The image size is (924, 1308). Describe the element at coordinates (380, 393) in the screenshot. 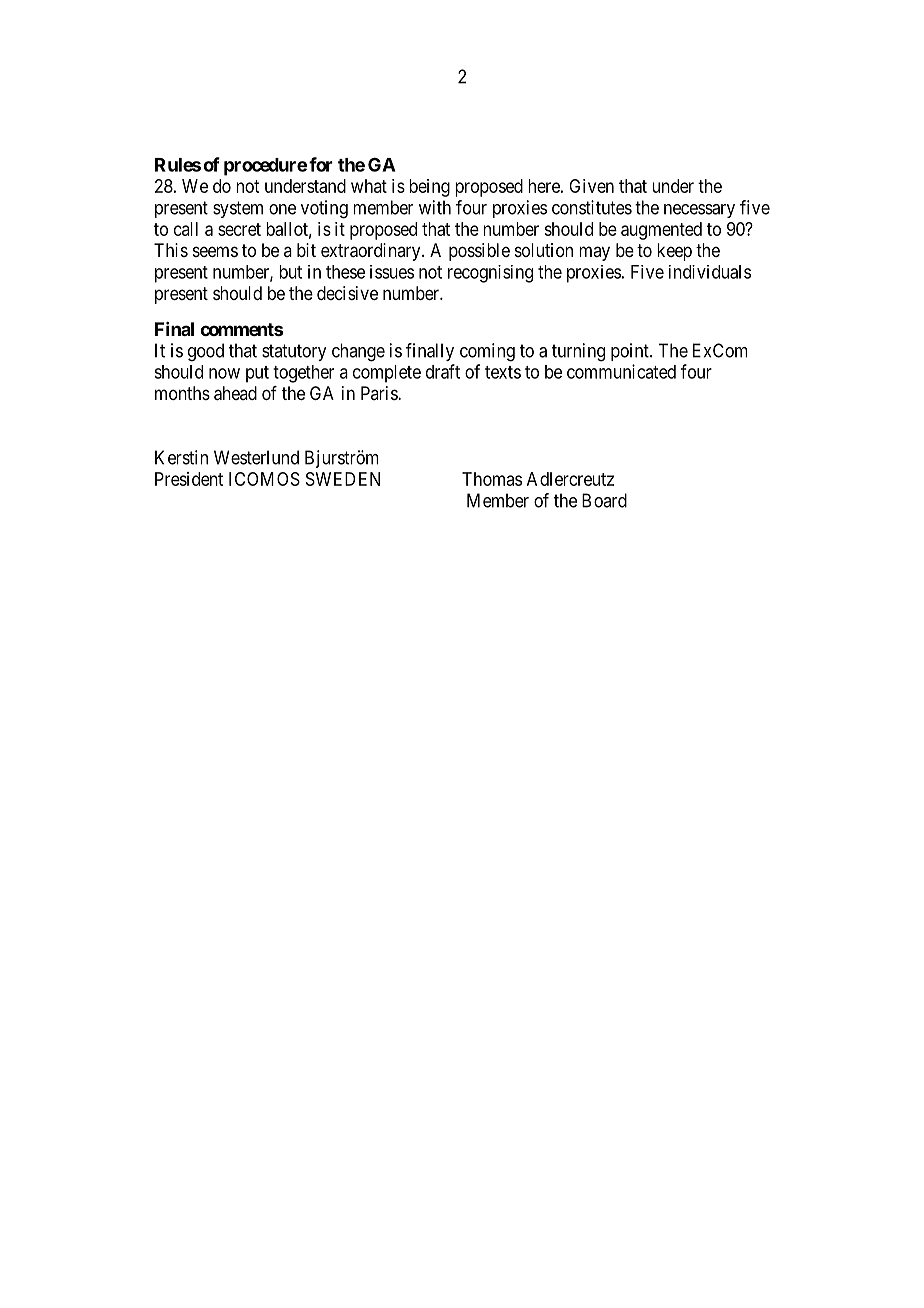

I see `Paris` at that location.
